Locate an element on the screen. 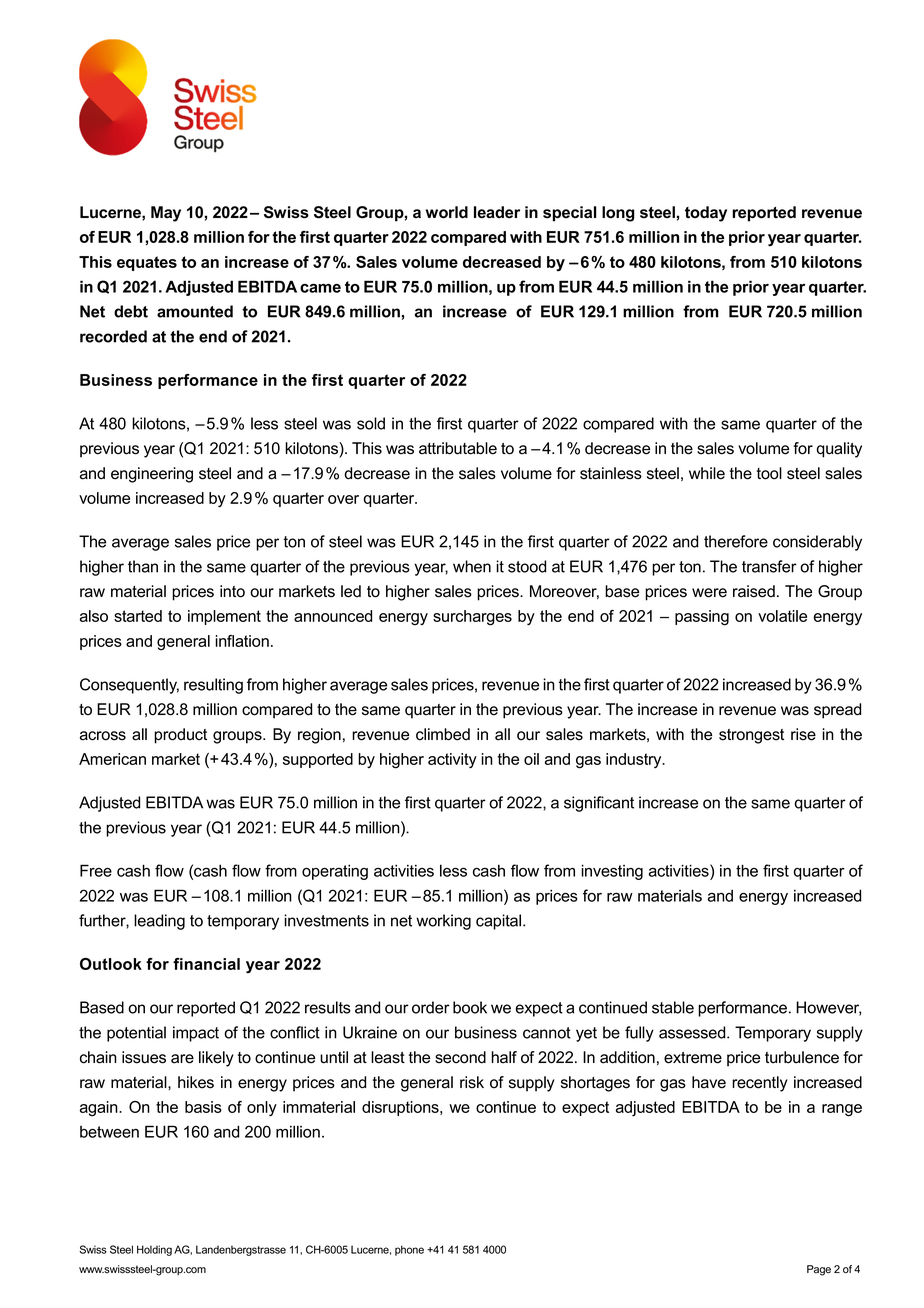 Image resolution: width=924 pixels, height=1308 pixels. product is located at coordinates (180, 736).
